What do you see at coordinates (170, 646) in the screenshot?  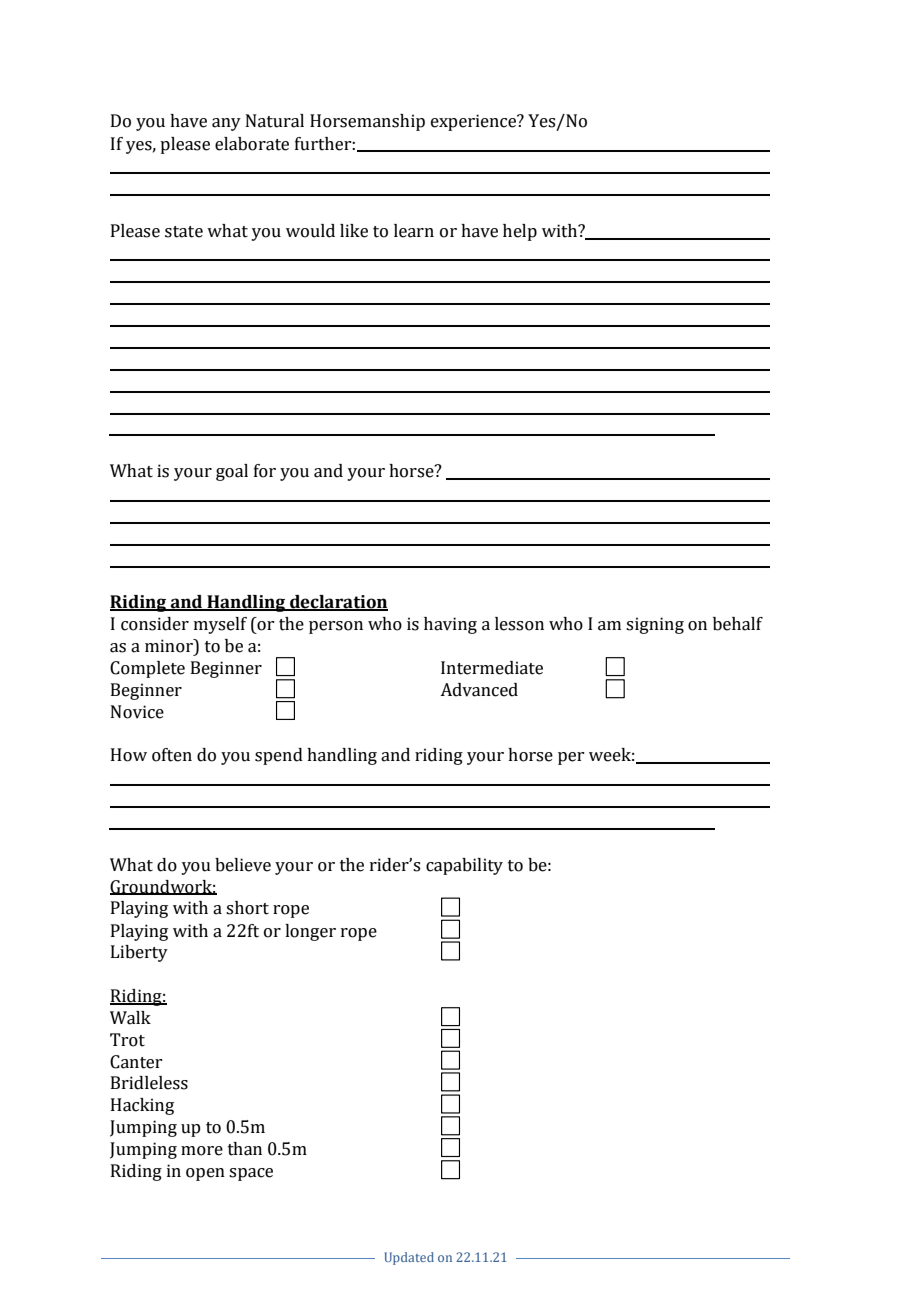 I see `minor` at bounding box center [170, 646].
